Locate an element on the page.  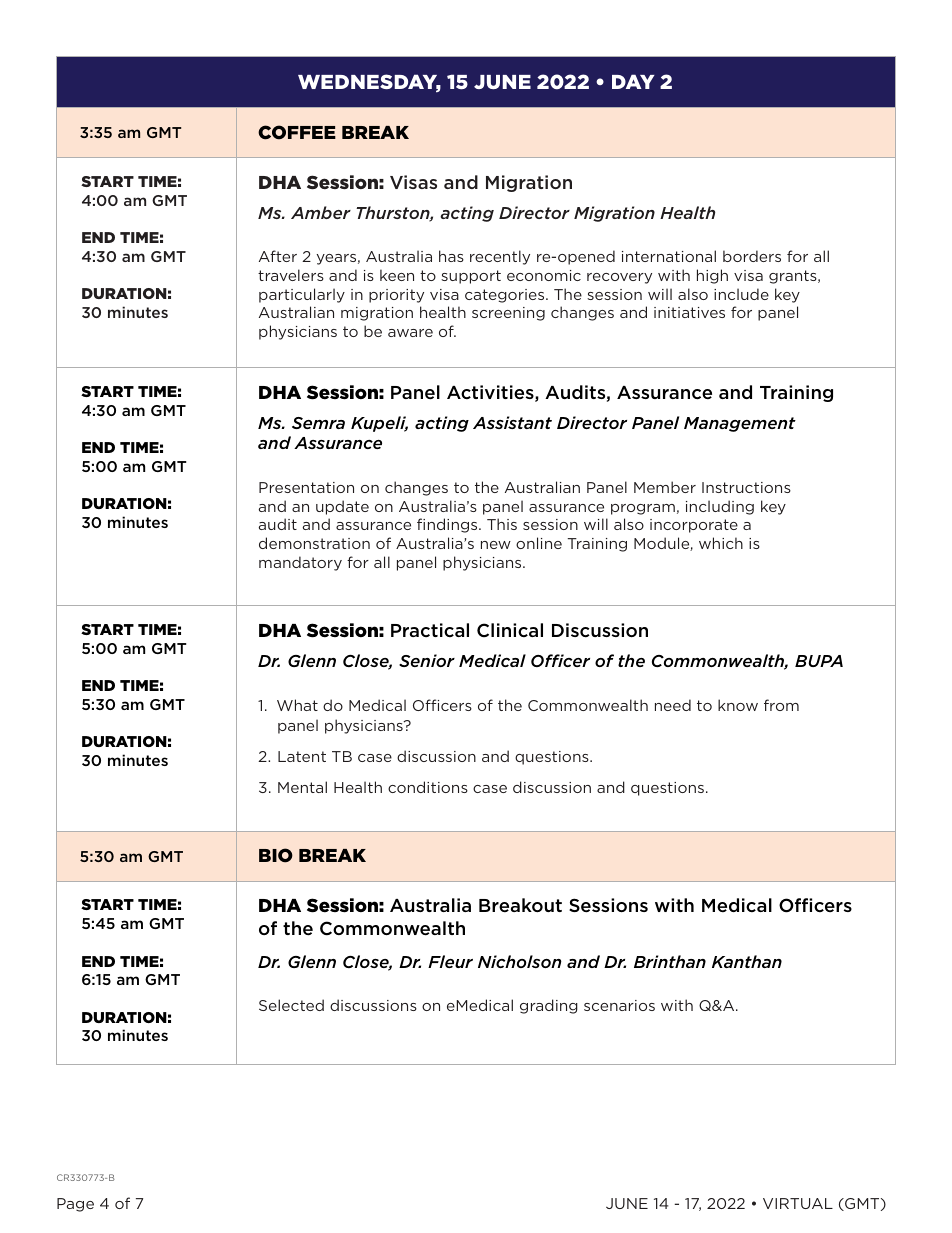
has is located at coordinates (451, 256).
